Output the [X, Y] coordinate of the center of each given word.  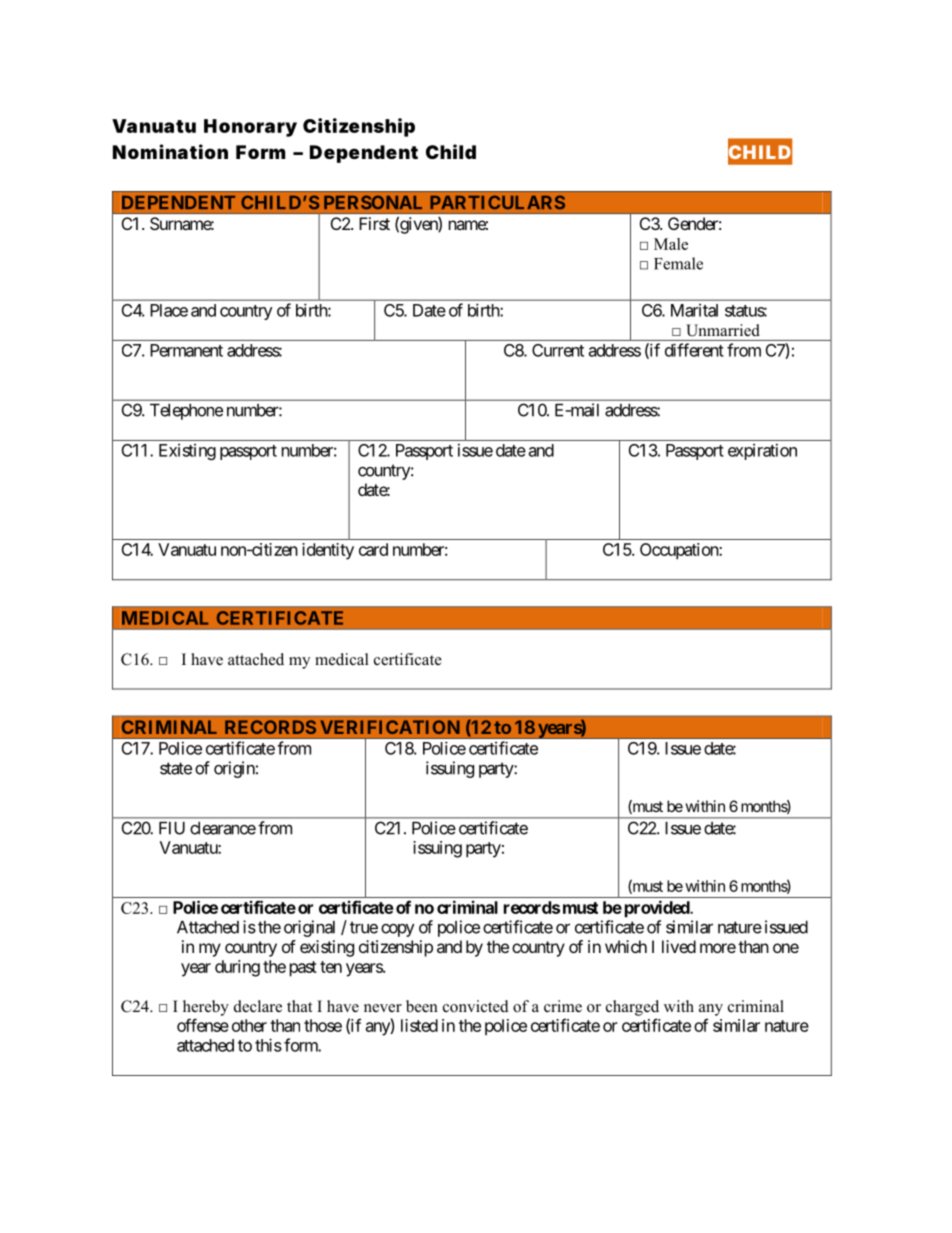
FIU [172, 828]
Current [558, 350]
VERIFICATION [390, 727]
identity [328, 551]
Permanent [186, 350]
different [694, 350]
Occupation [680, 551]
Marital [694, 310]
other [249, 1025]
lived [679, 946]
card [373, 549]
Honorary [250, 128]
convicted [476, 1006]
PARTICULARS [497, 202]
